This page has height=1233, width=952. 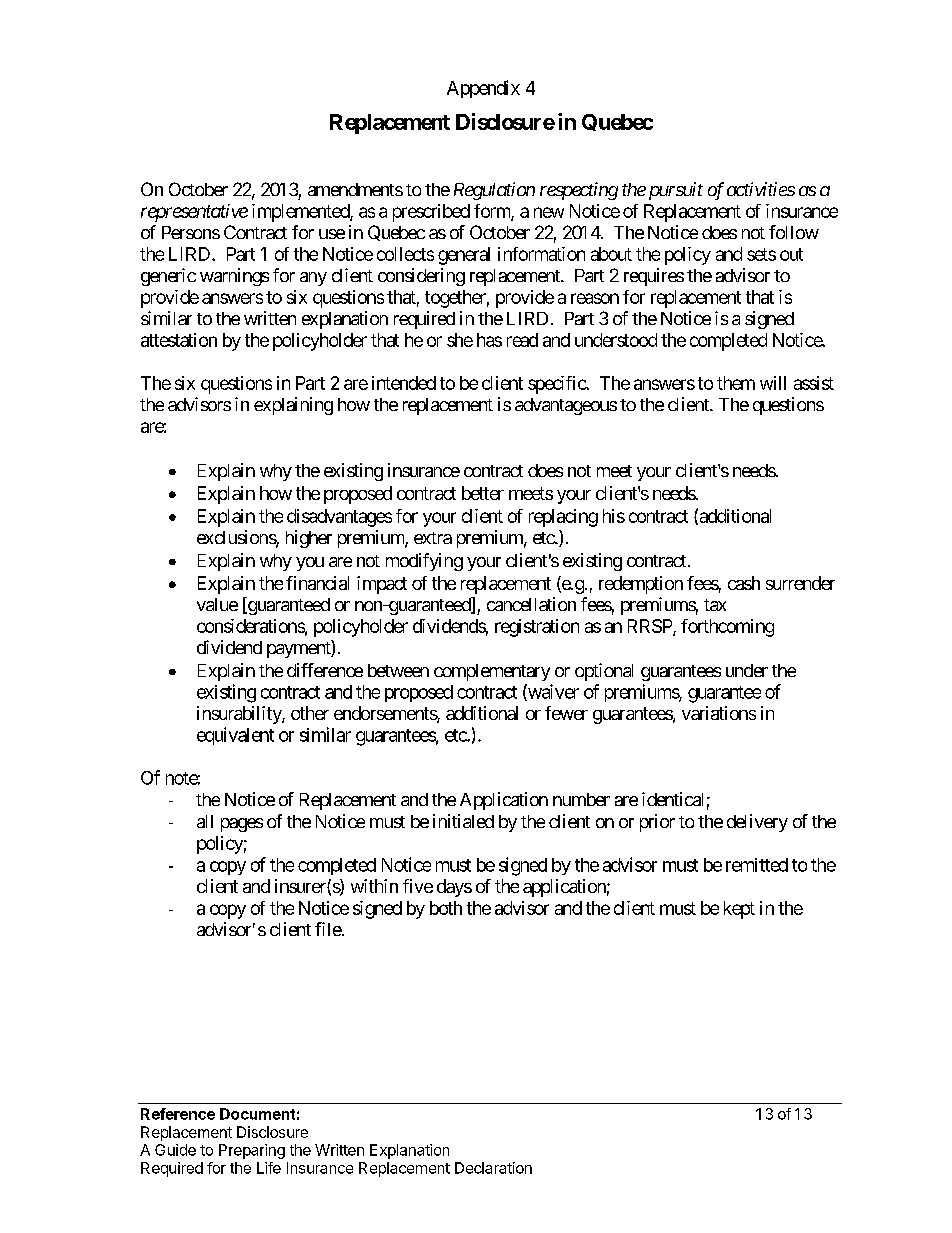 What do you see at coordinates (483, 493) in the page?
I see `better` at bounding box center [483, 493].
